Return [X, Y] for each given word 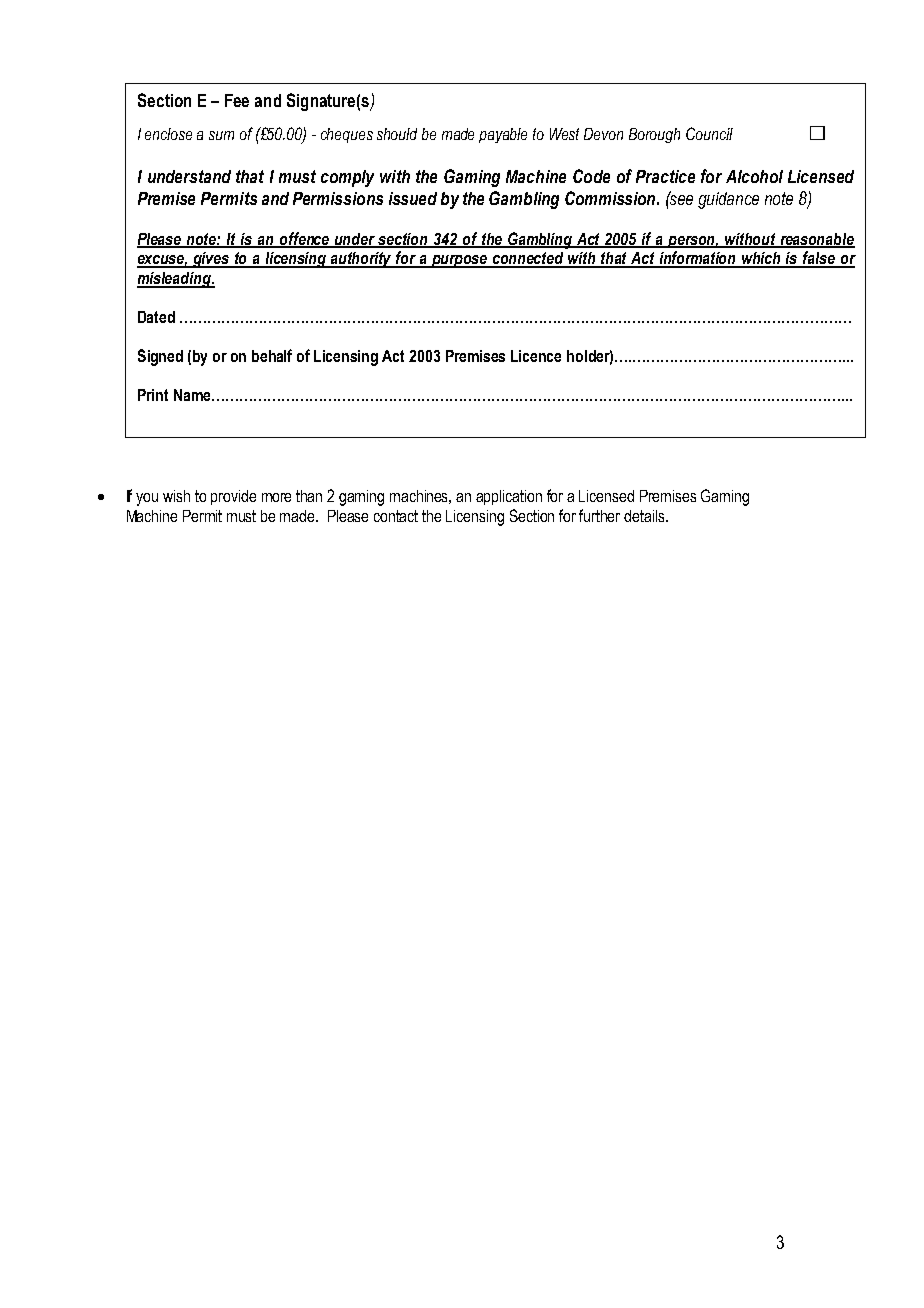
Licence [536, 356]
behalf [272, 355]
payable [503, 135]
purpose [460, 261]
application [509, 497]
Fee [237, 100]
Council [709, 133]
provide [233, 497]
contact [396, 516]
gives [212, 260]
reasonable [816, 240]
